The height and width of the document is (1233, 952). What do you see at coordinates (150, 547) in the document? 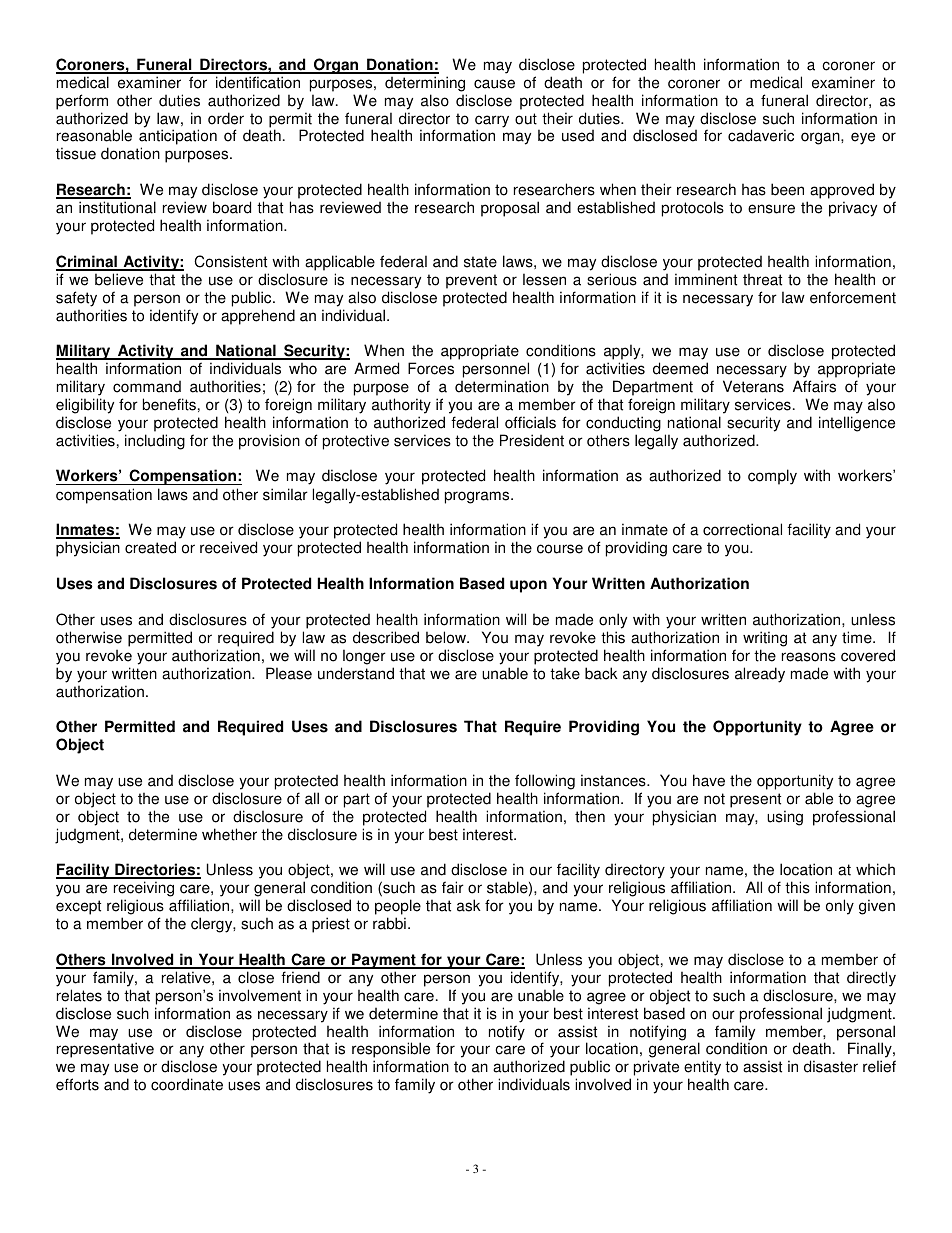
I see `created` at bounding box center [150, 547].
